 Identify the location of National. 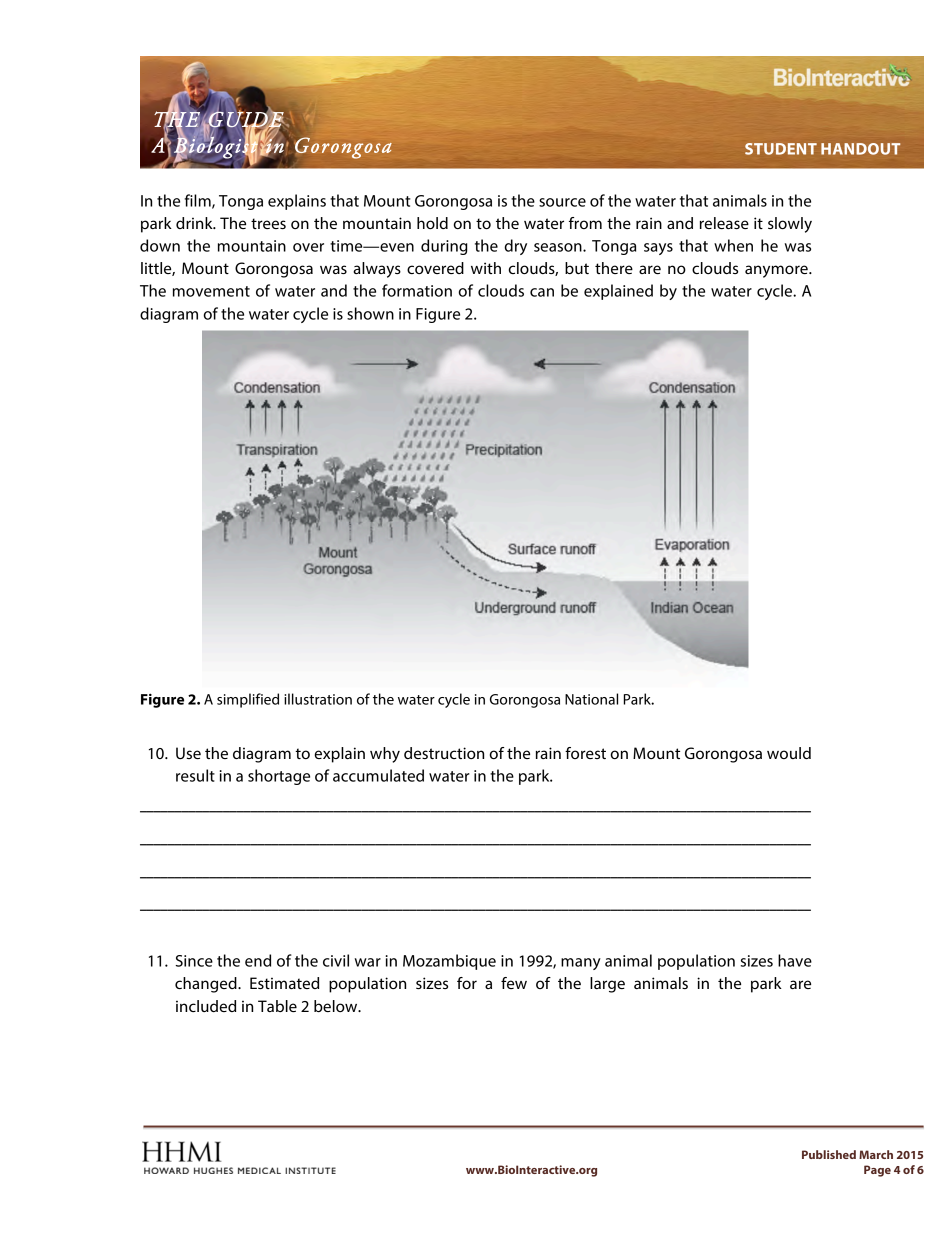
(591, 699).
